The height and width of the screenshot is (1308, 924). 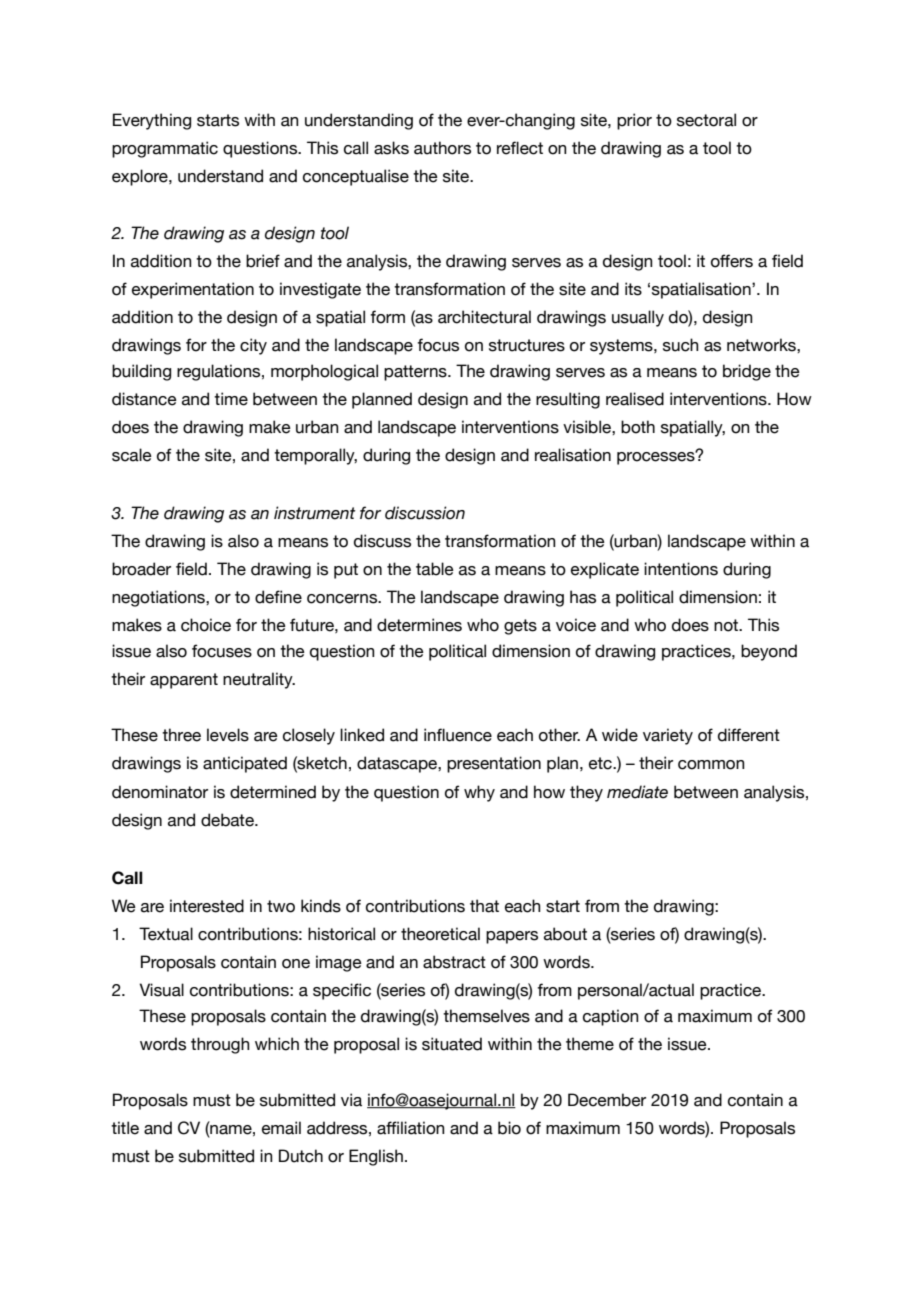 I want to click on title, so click(x=125, y=1128).
